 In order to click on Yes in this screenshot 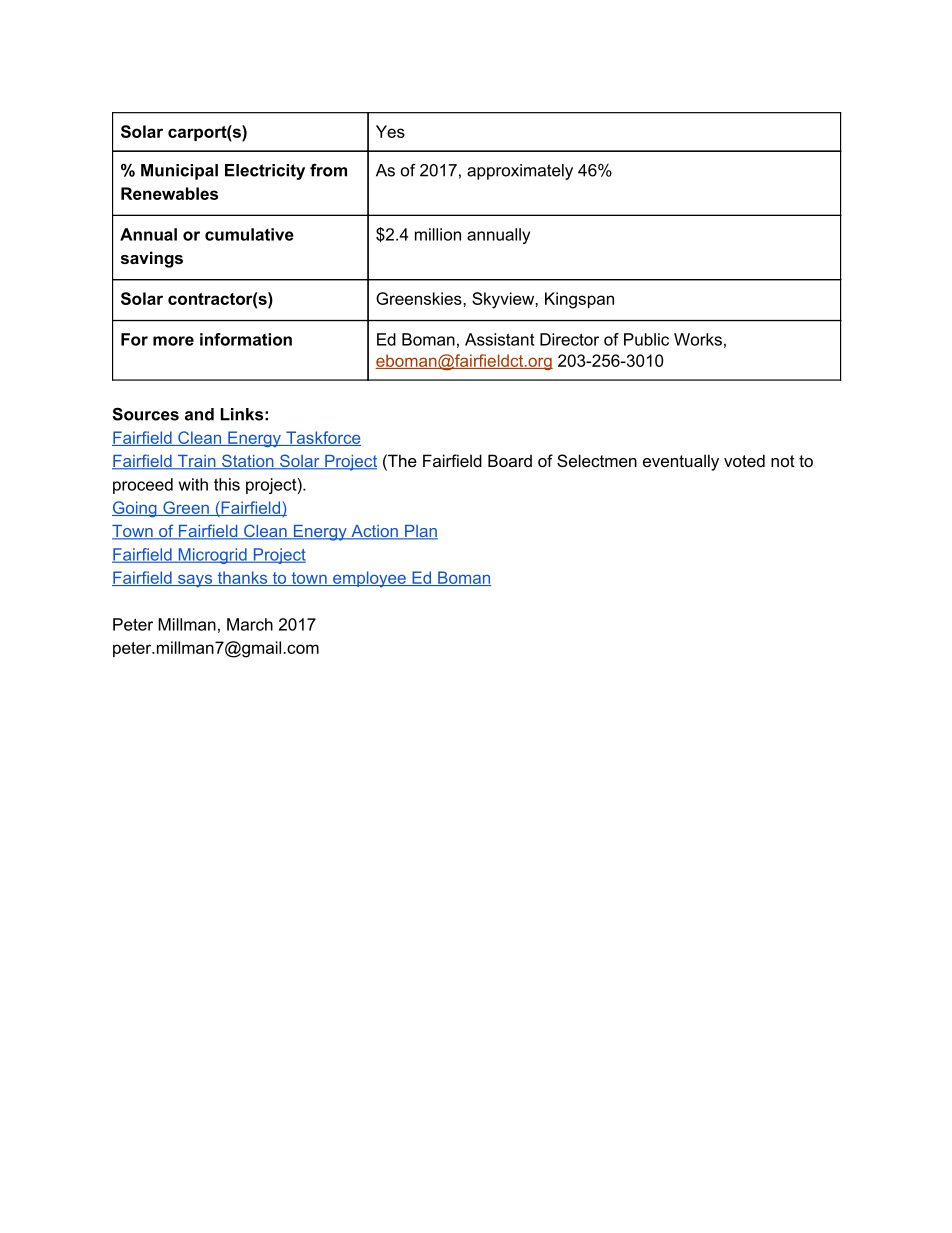, I will do `click(390, 131)`.
